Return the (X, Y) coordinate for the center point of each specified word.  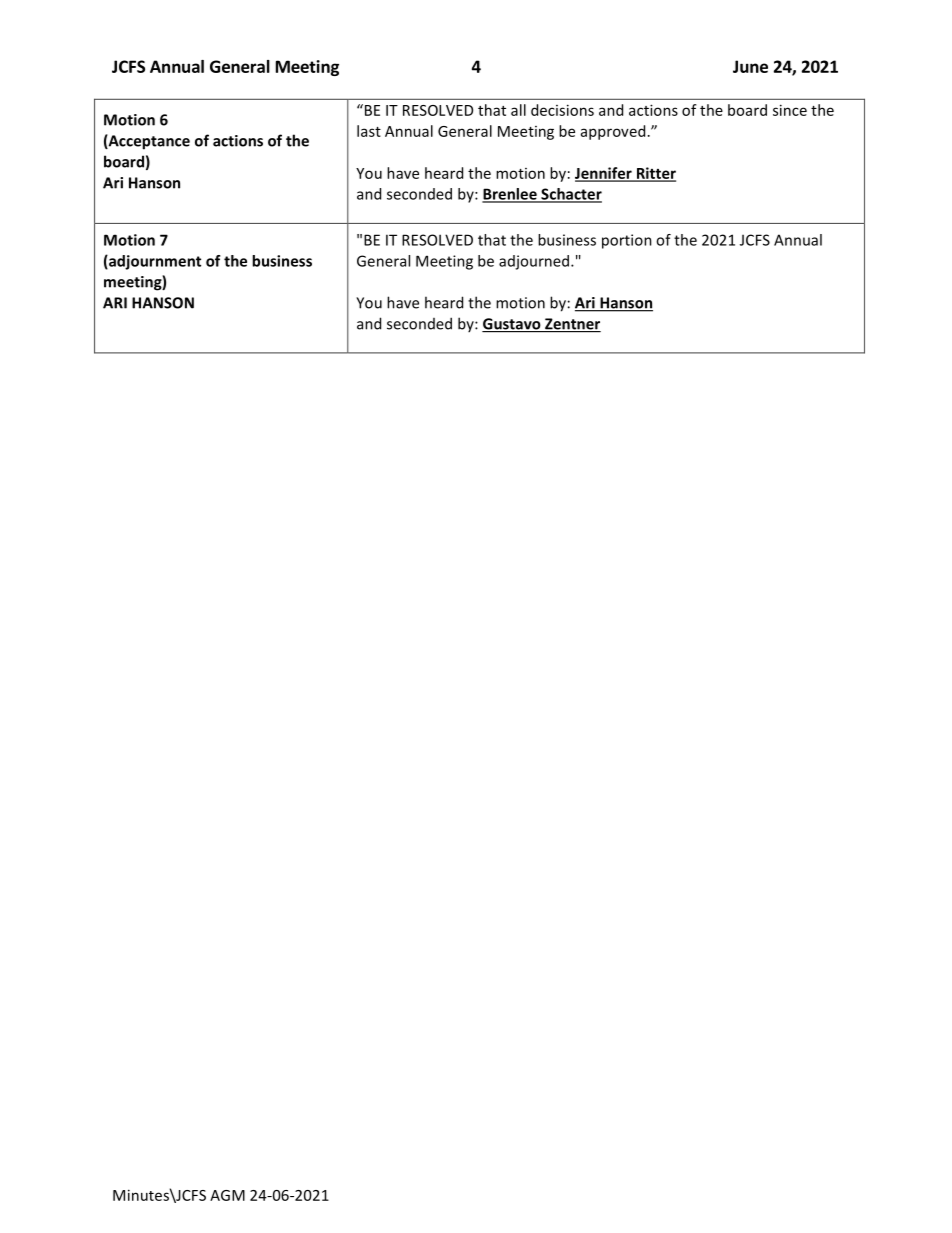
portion (627, 241)
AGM (227, 1195)
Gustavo (512, 325)
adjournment (154, 262)
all (518, 110)
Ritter (655, 174)
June (750, 66)
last (369, 131)
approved (613, 132)
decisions (562, 110)
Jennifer (604, 174)
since (790, 110)
